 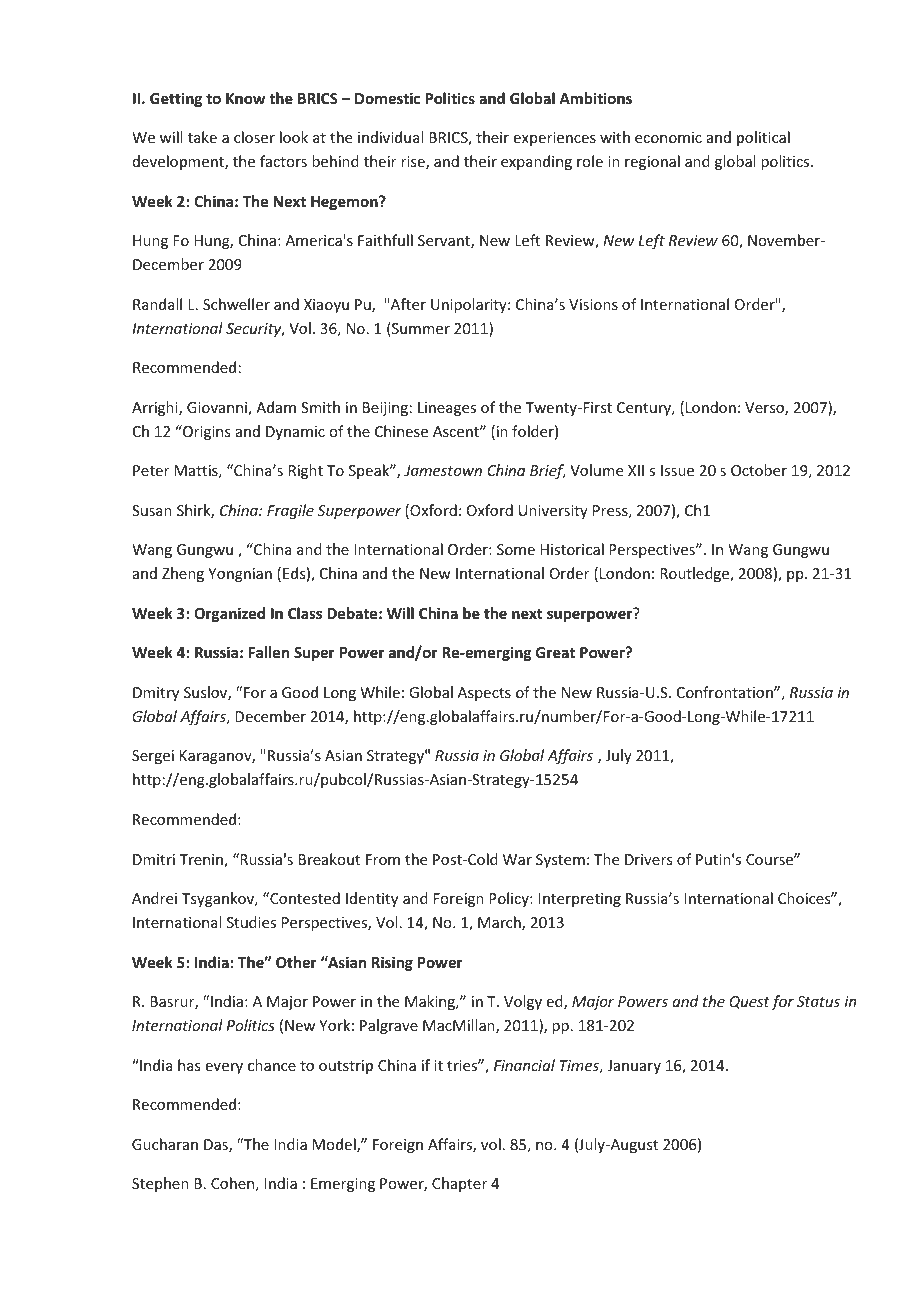 What do you see at coordinates (536, 162) in the document?
I see `expanding` at bounding box center [536, 162].
